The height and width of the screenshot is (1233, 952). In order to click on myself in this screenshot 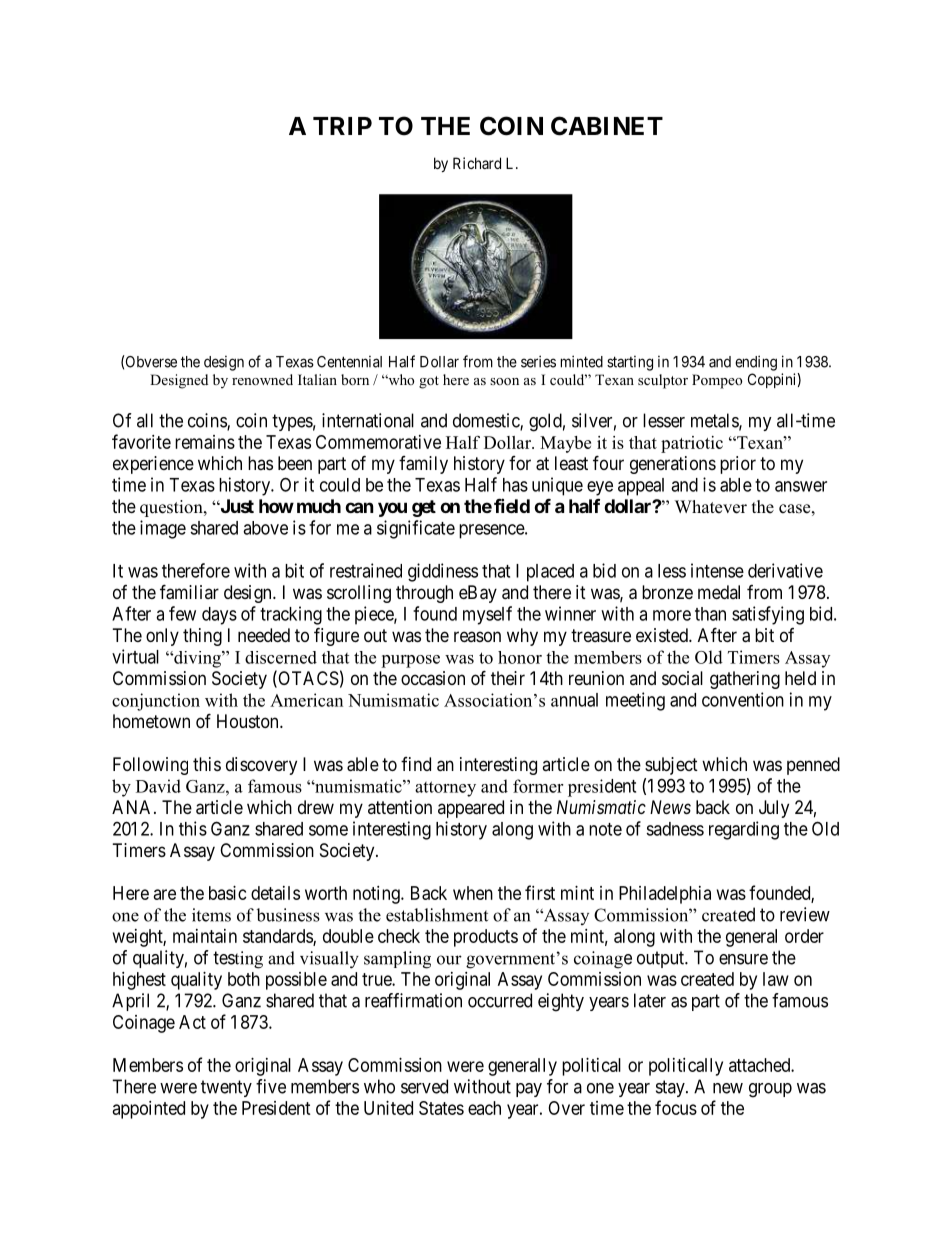, I will do `click(487, 615)`.
